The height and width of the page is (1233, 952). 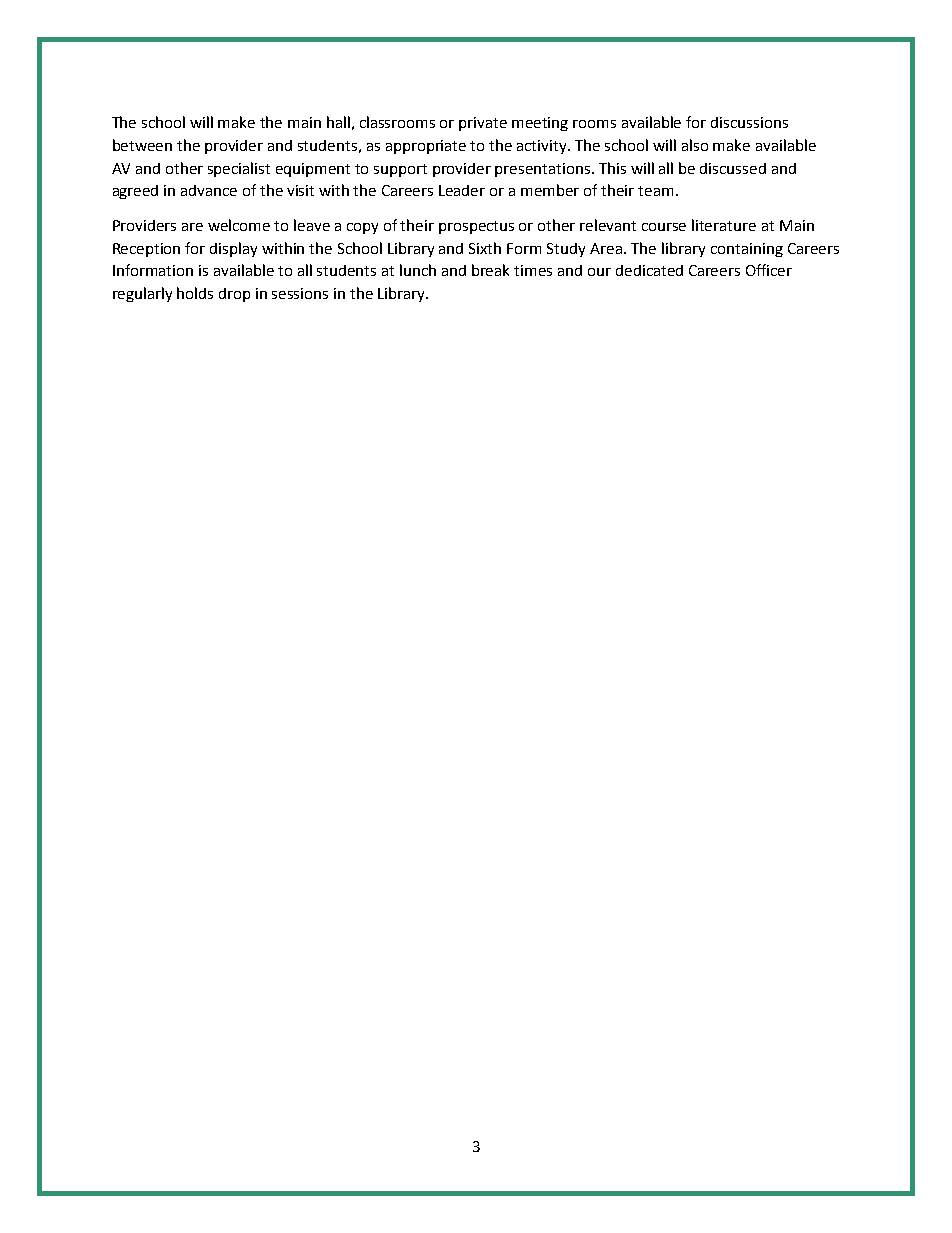 What do you see at coordinates (239, 225) in the page?
I see `welcome` at bounding box center [239, 225].
